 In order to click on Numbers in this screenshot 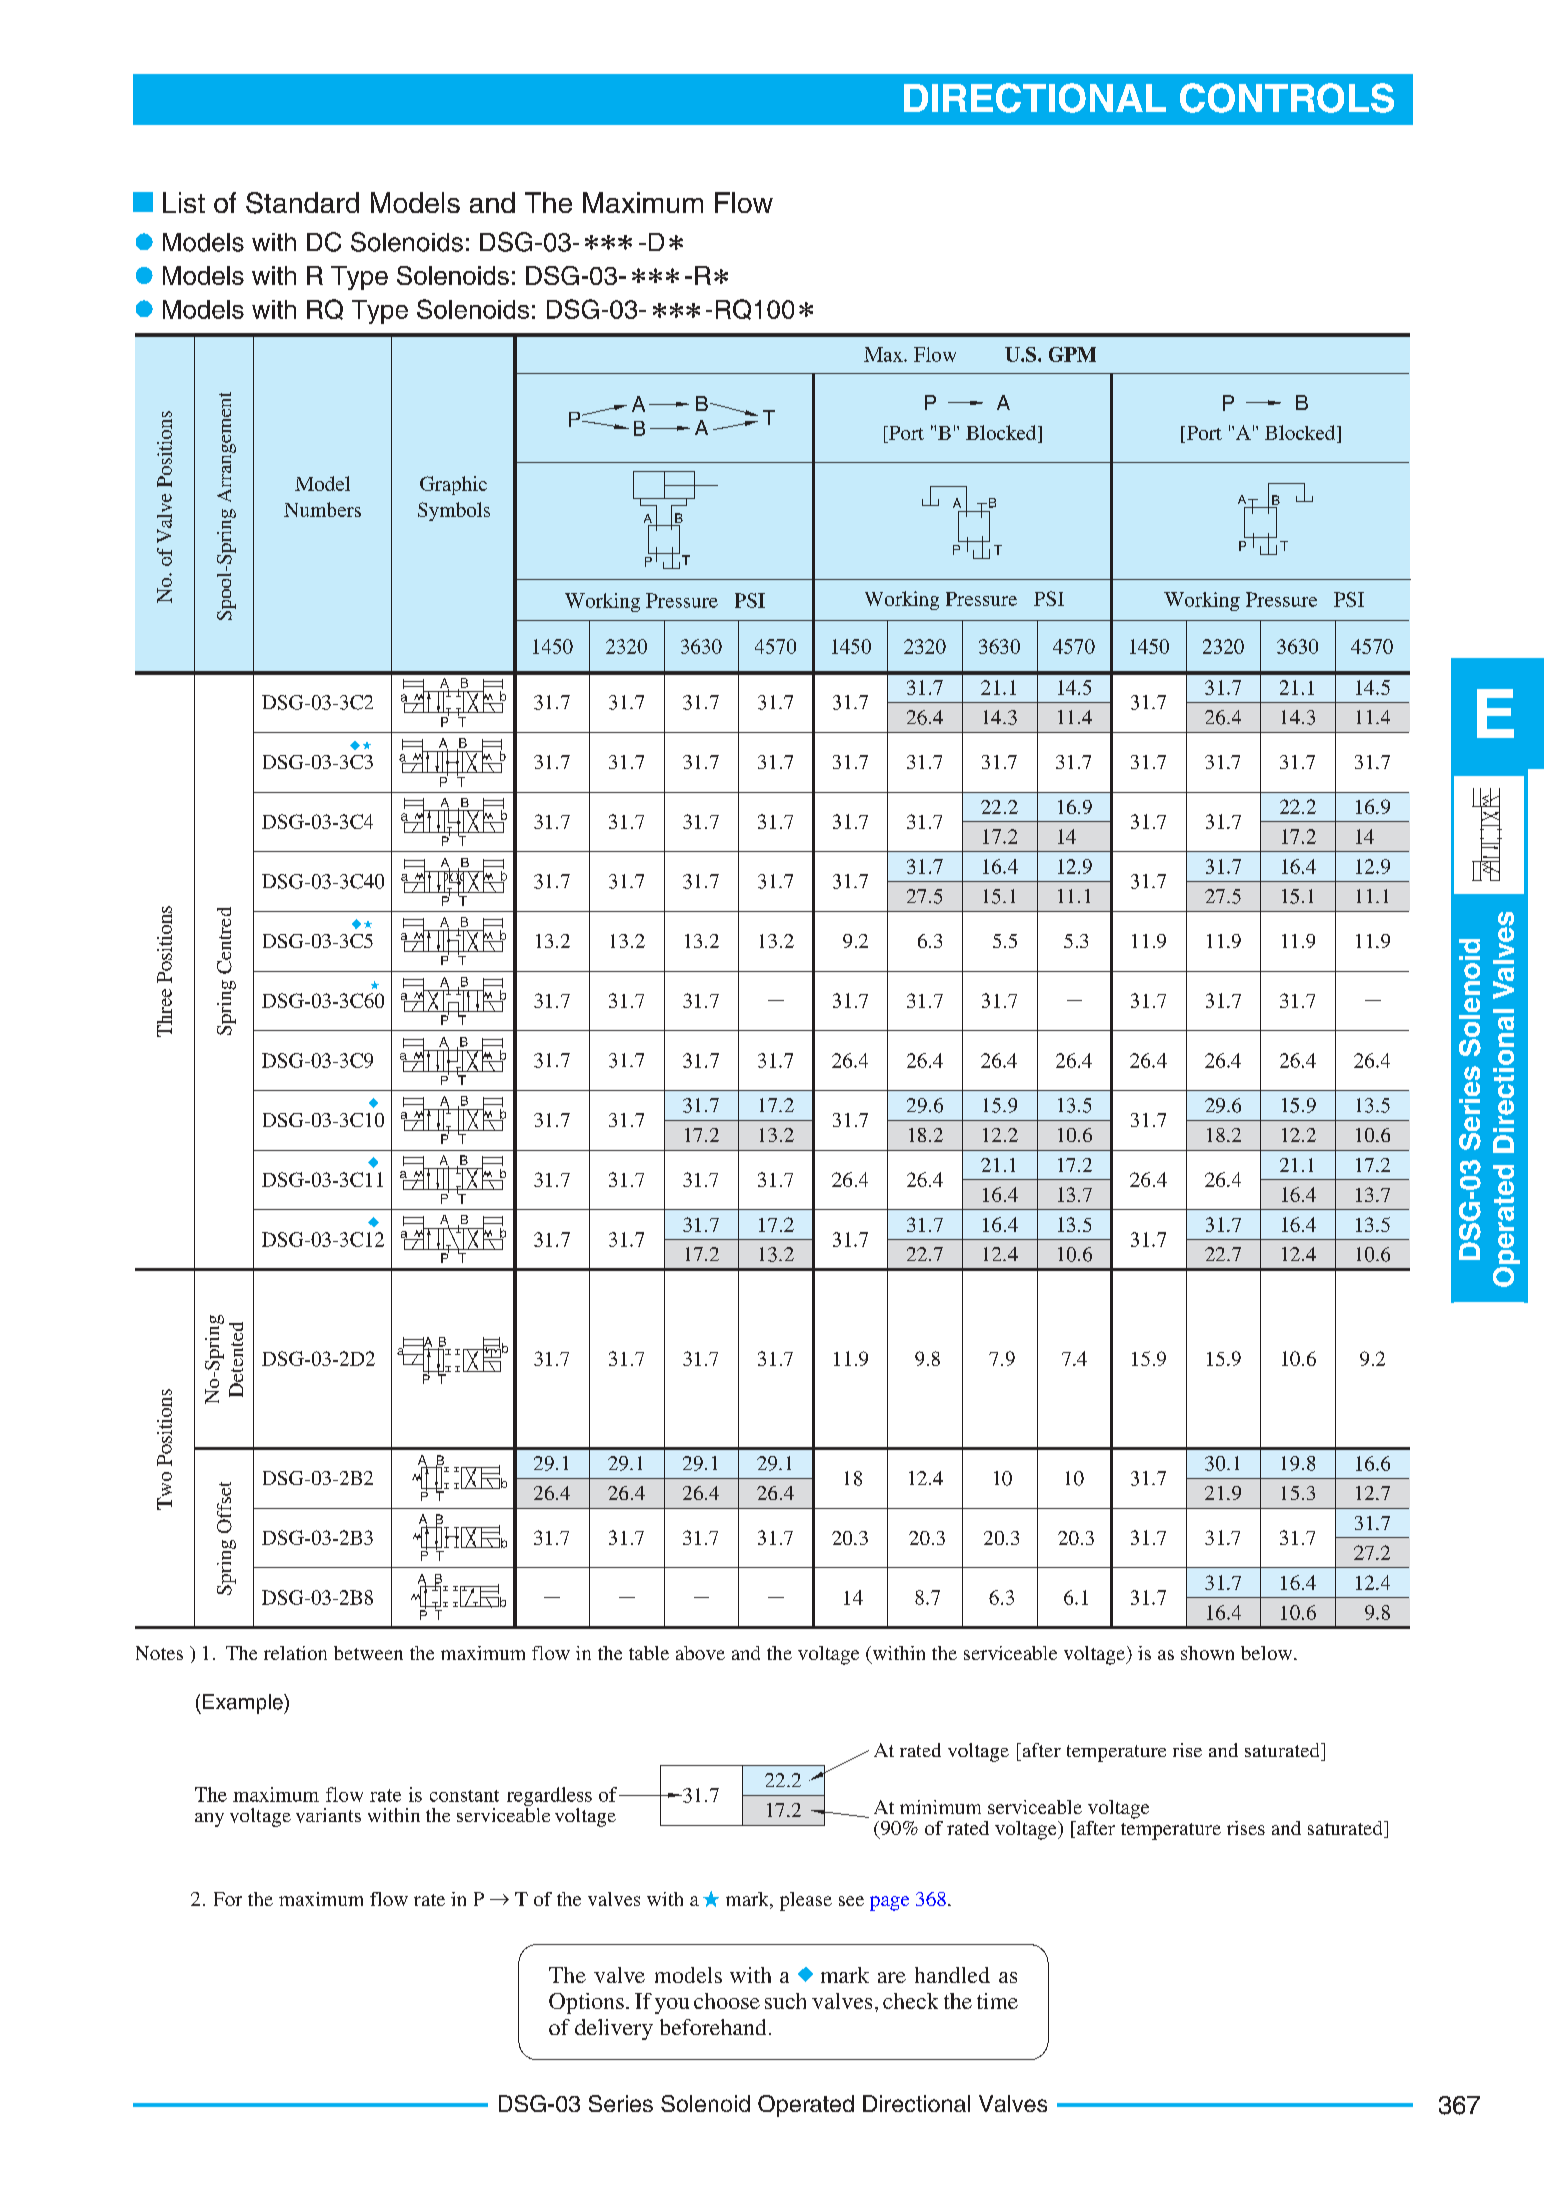, I will do `click(322, 509)`.
